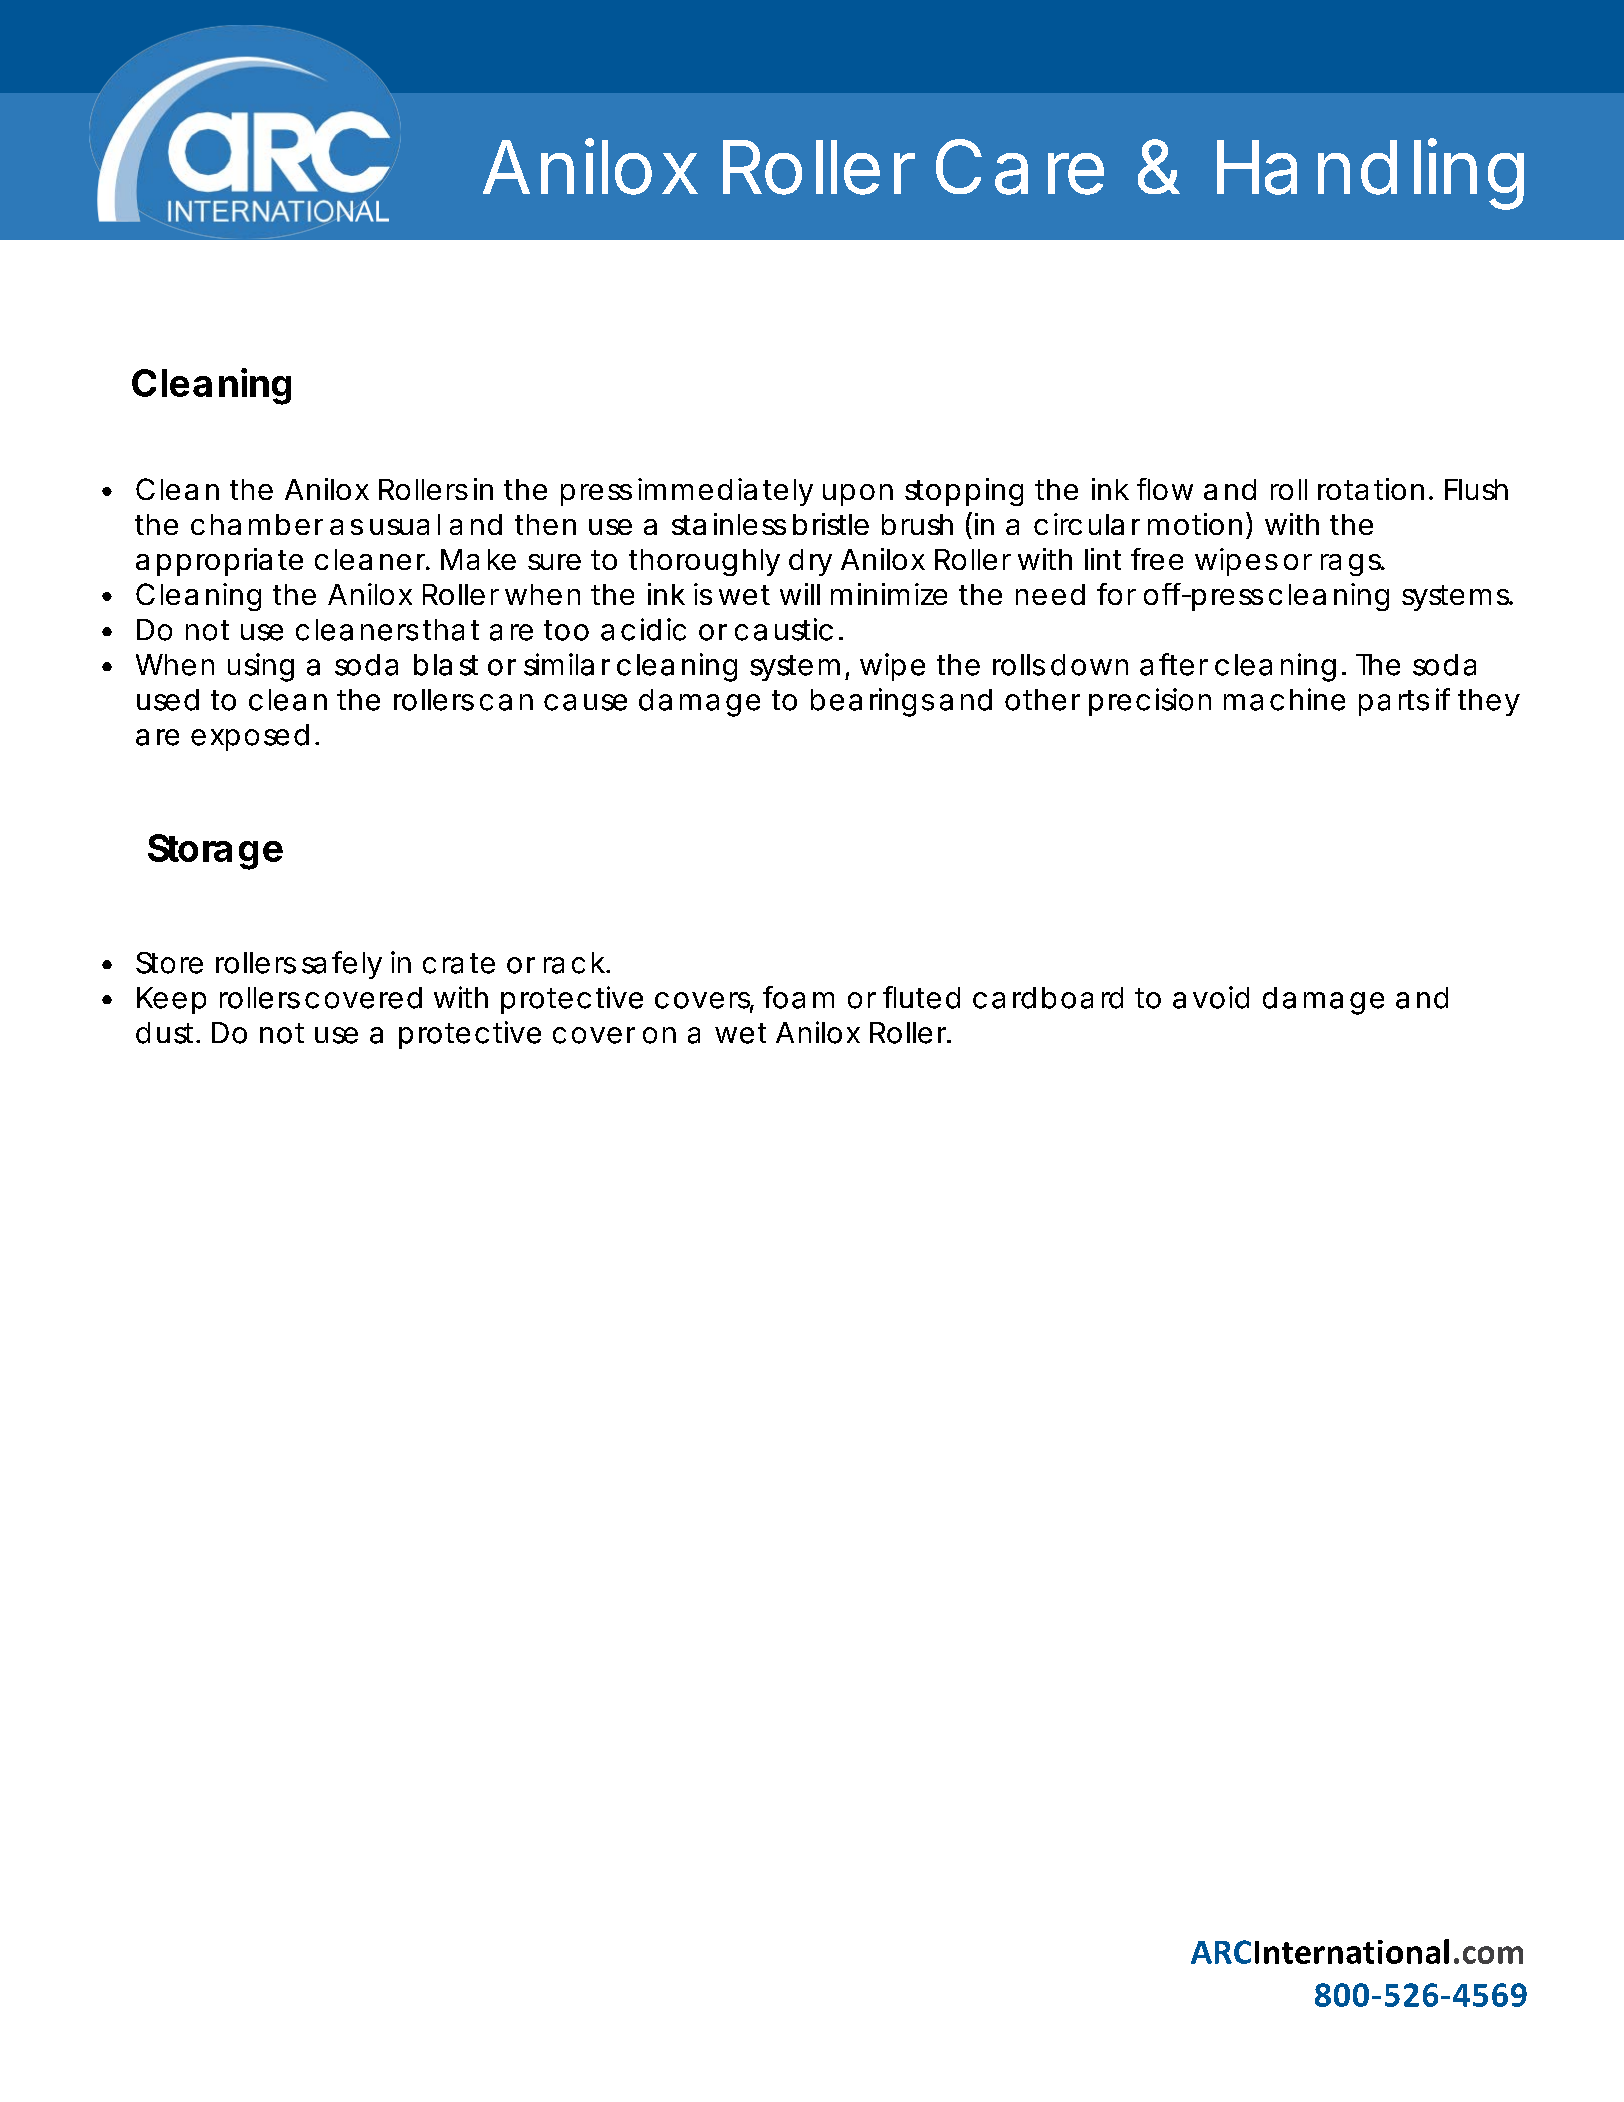 Image resolution: width=1624 pixels, height=2102 pixels. What do you see at coordinates (872, 702) in the image?
I see `bearings` at bounding box center [872, 702].
